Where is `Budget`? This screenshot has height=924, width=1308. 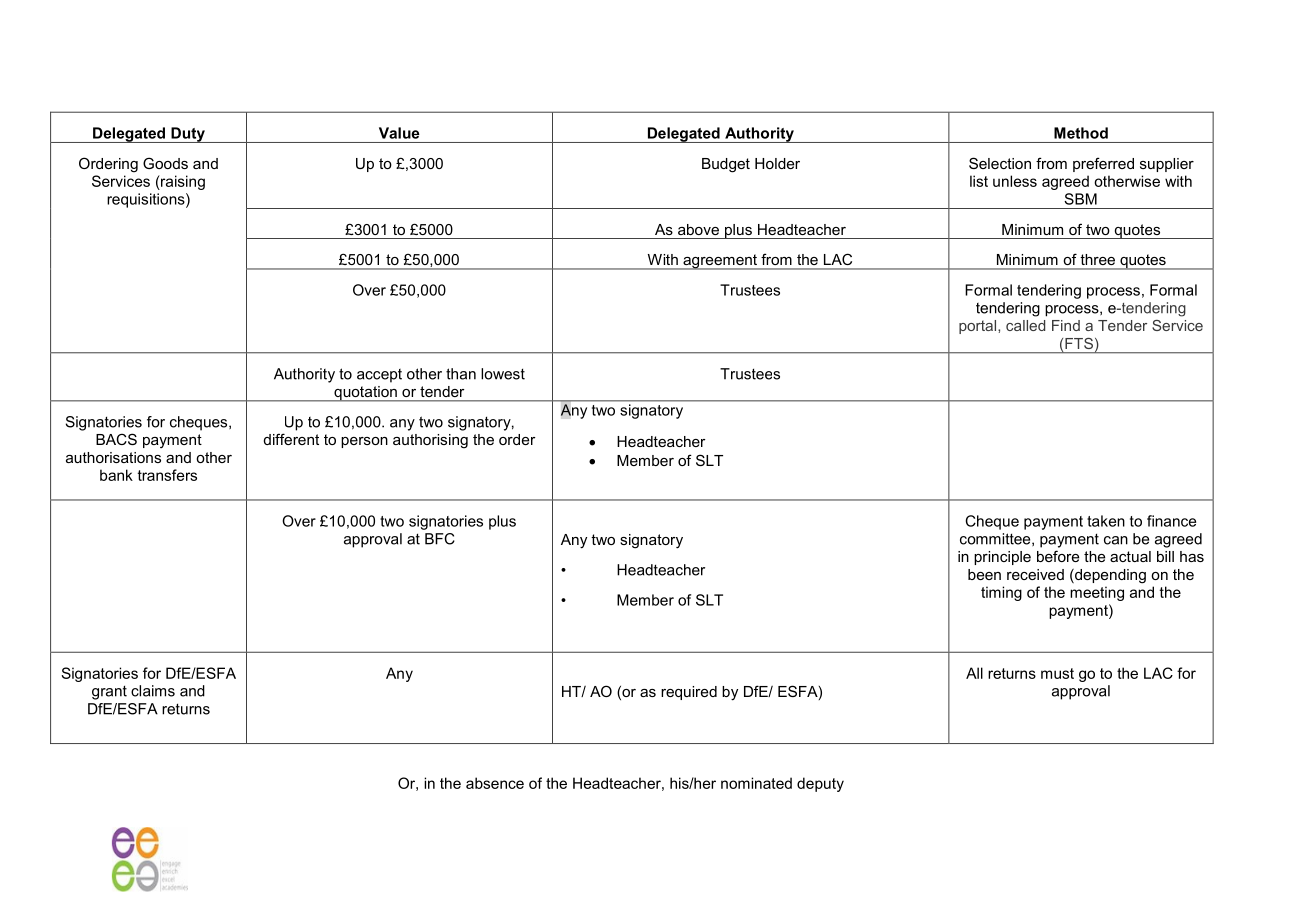
Budget is located at coordinates (726, 165).
